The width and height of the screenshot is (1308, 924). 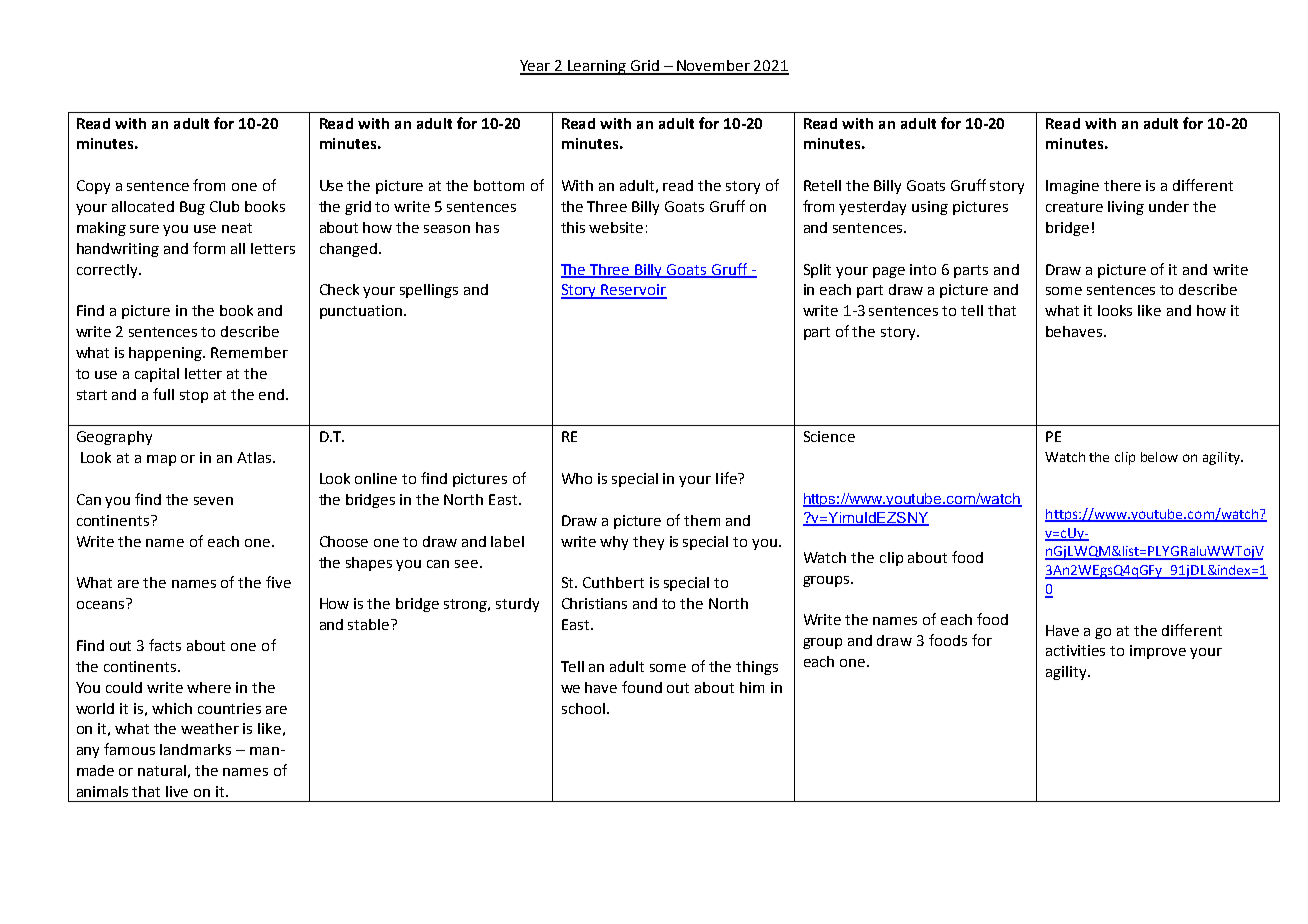 What do you see at coordinates (1159, 457) in the screenshot?
I see `below` at bounding box center [1159, 457].
